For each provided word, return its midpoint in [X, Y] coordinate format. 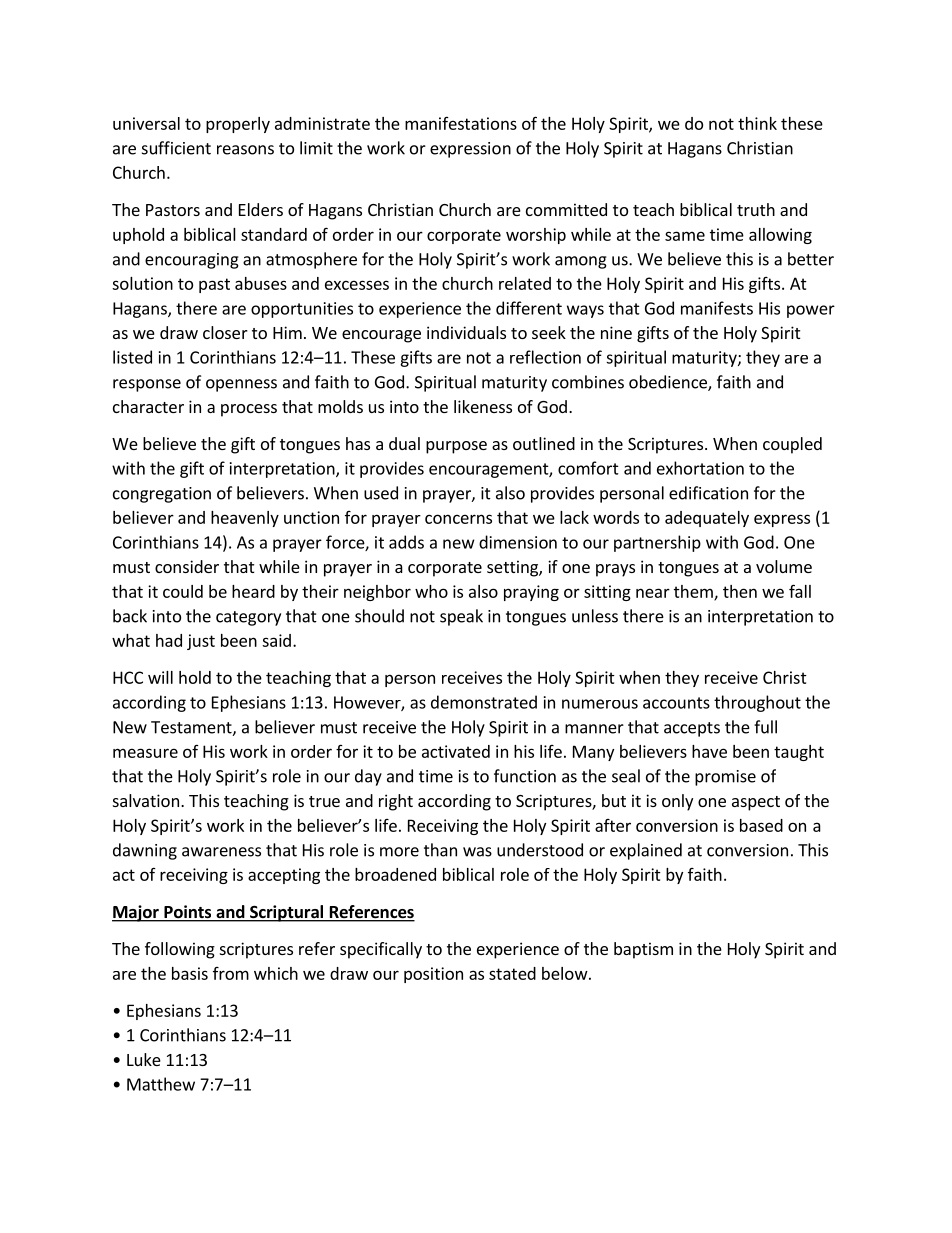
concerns [458, 519]
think [757, 123]
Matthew [161, 1084]
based [761, 825]
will [160, 677]
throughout [757, 703]
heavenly [245, 519]
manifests [717, 308]
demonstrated [484, 702]
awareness [221, 852]
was [477, 852]
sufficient [176, 148]
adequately [707, 519]
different [529, 308]
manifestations [461, 123]
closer [225, 332]
